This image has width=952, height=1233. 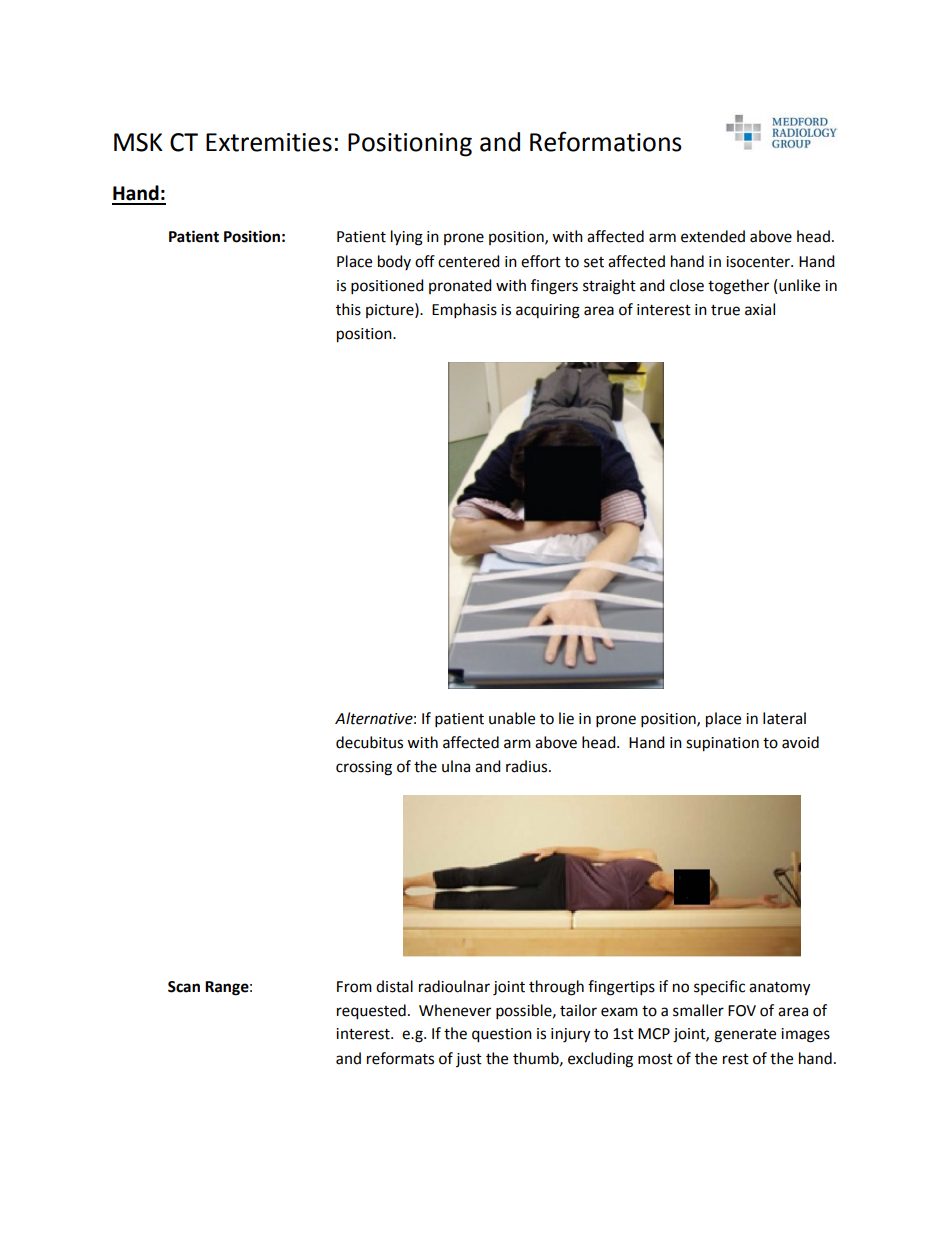 I want to click on this, so click(x=348, y=309).
